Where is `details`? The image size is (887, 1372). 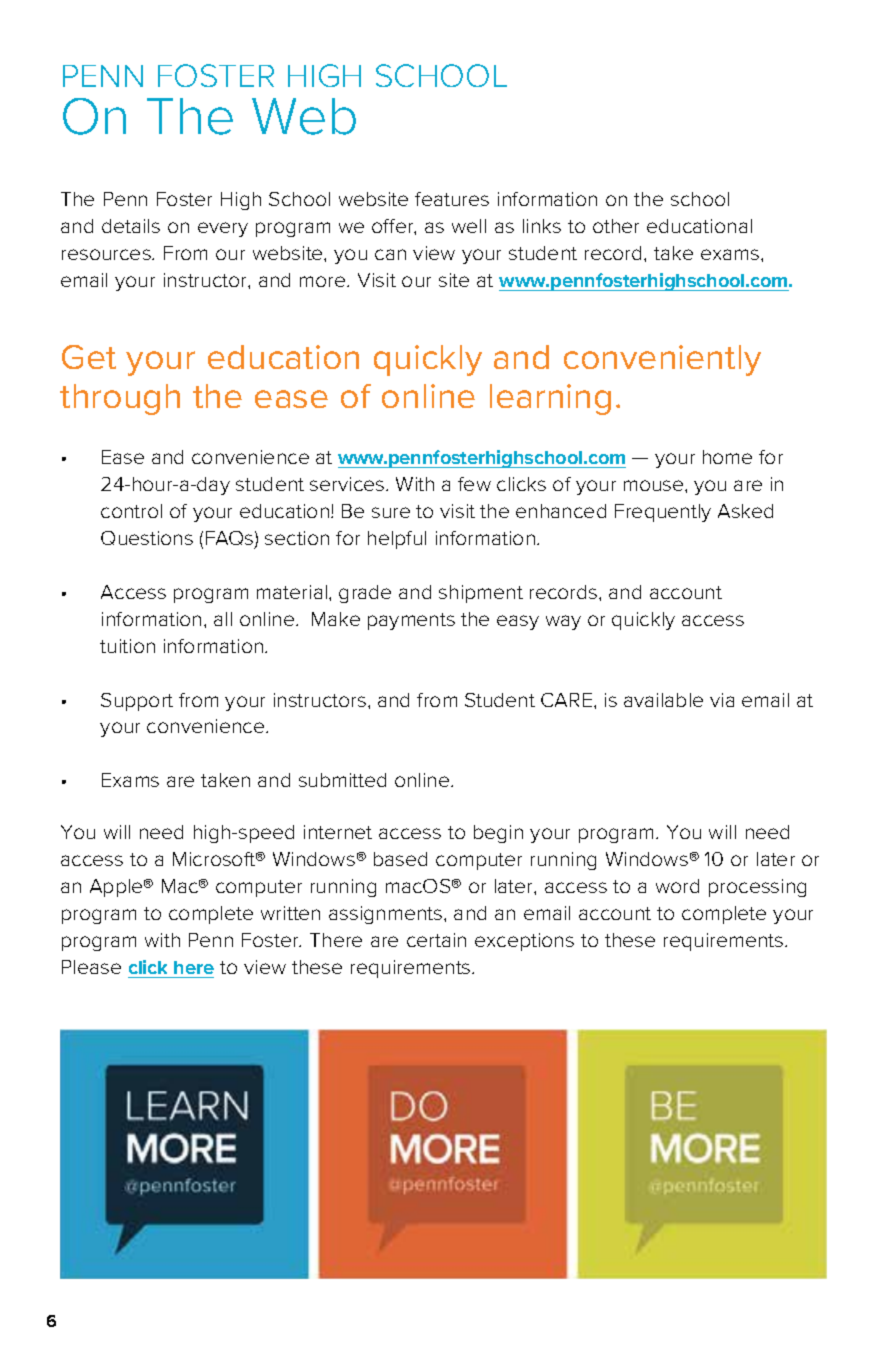
details is located at coordinates (131, 226).
